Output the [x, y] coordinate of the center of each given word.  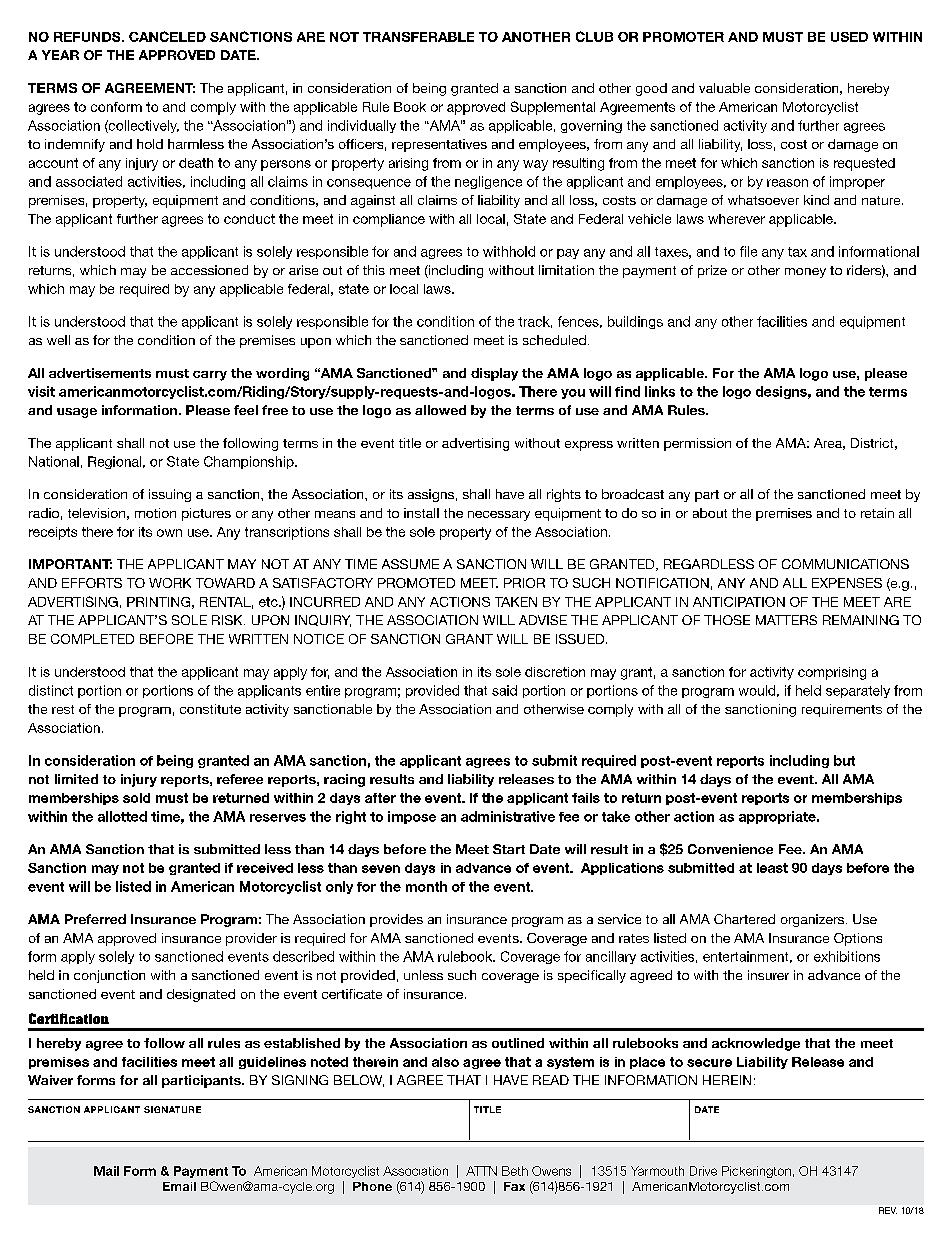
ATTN [481, 1171]
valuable [724, 88]
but [844, 760]
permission [697, 444]
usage [77, 413]
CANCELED [167, 36]
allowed [440, 410]
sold [136, 798]
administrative [508, 816]
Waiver [50, 1080]
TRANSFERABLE [418, 37]
